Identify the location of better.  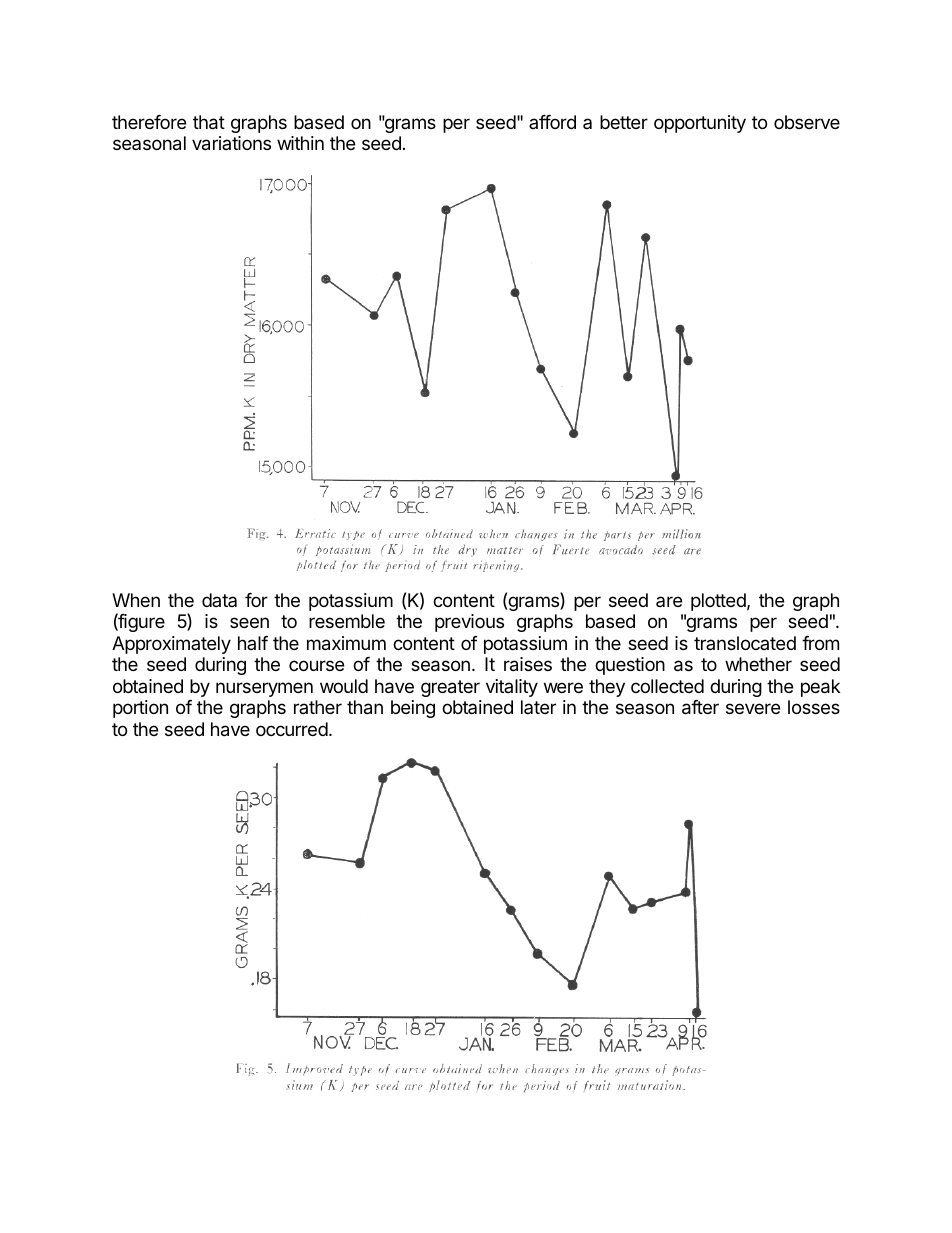
(624, 122).
